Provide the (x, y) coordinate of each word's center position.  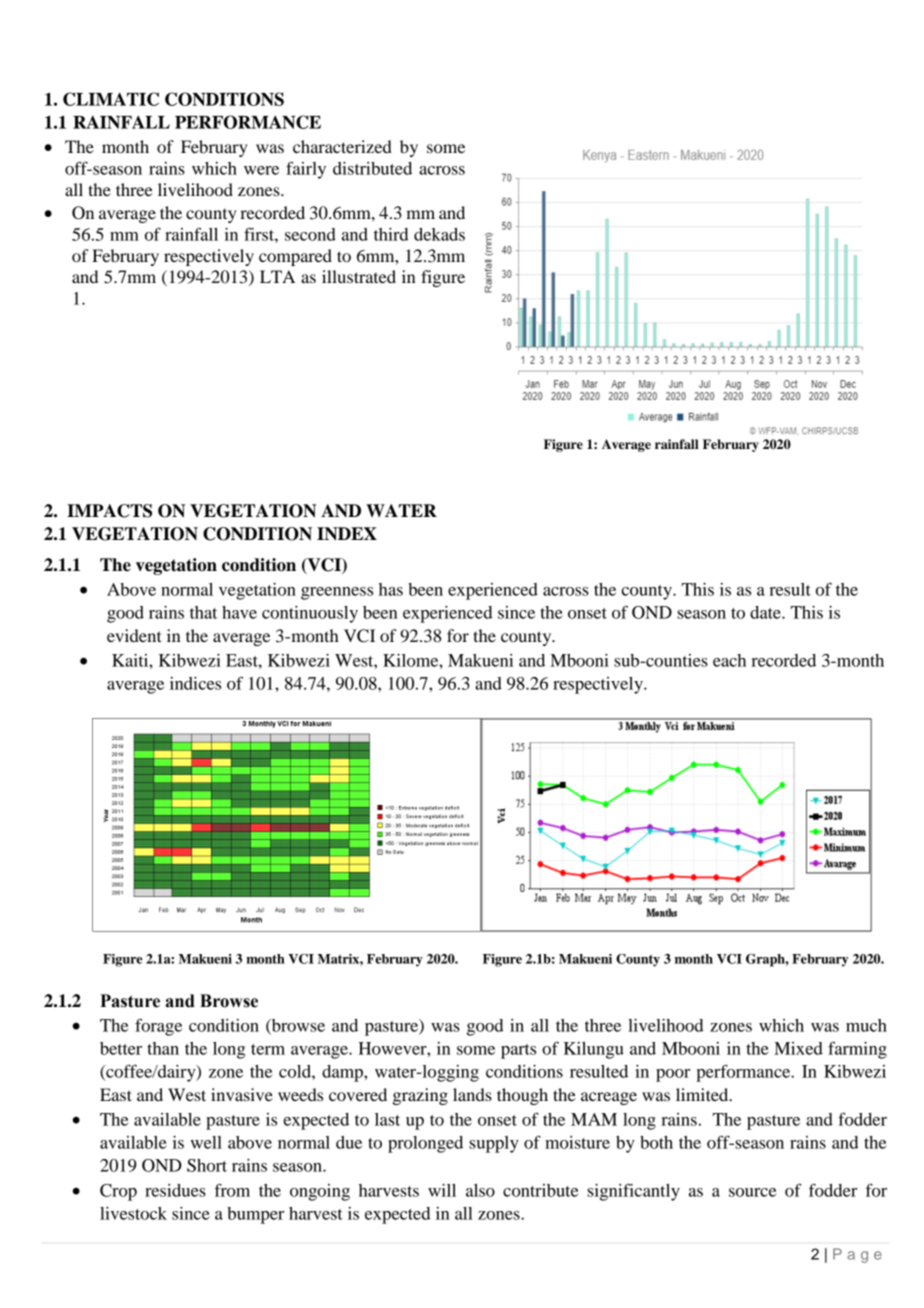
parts (518, 1051)
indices (195, 683)
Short (207, 1165)
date (766, 612)
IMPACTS (109, 511)
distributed (372, 168)
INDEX (347, 534)
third (391, 234)
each (729, 660)
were (261, 170)
